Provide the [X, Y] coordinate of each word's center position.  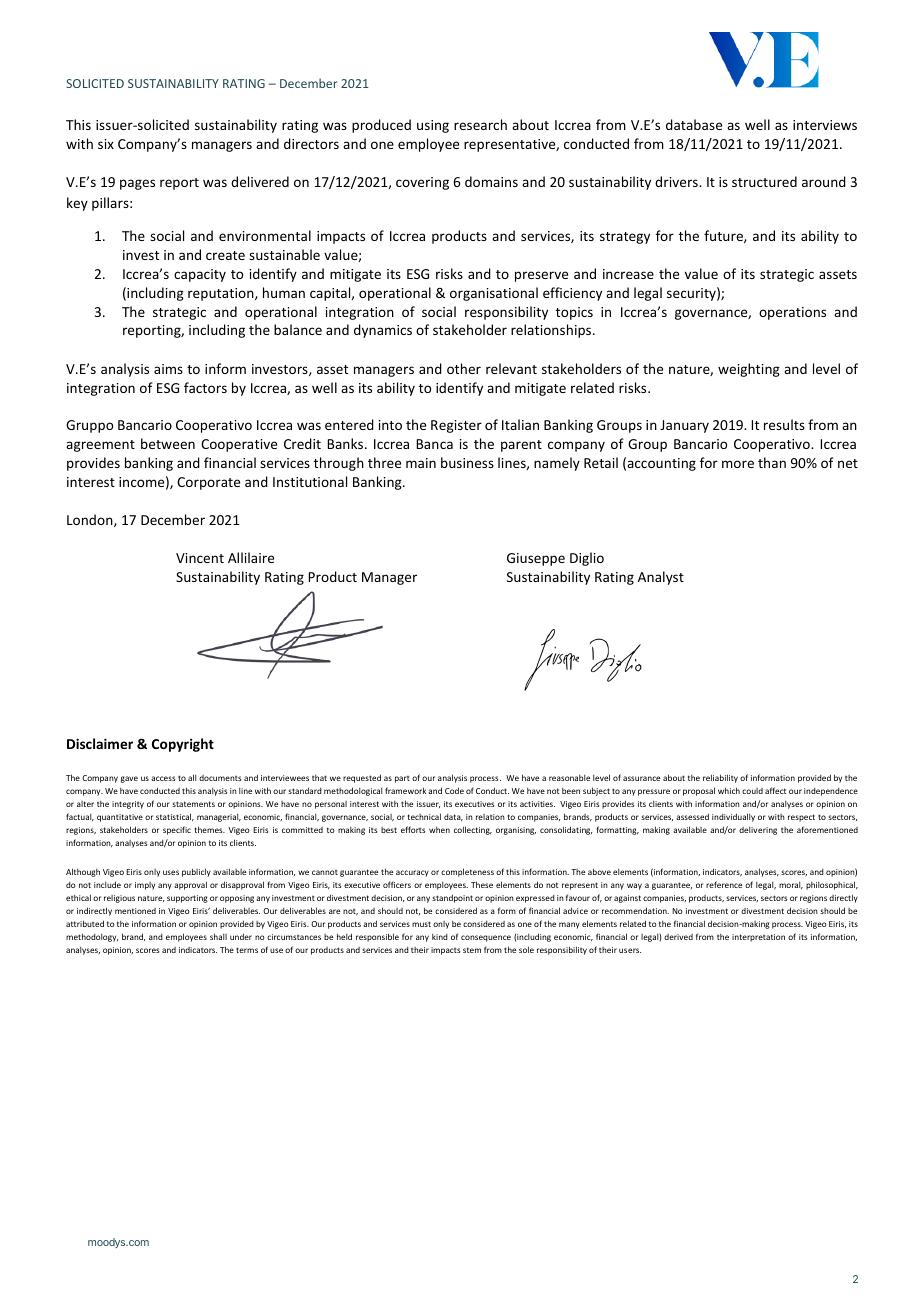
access [163, 778]
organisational [494, 294]
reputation [222, 294]
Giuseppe [536, 559]
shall [218, 936]
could [752, 791]
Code [454, 790]
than [772, 462]
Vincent [200, 558]
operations [792, 313]
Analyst [661, 578]
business [467, 462]
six [106, 144]
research [480, 124]
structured [764, 181]
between [168, 443]
